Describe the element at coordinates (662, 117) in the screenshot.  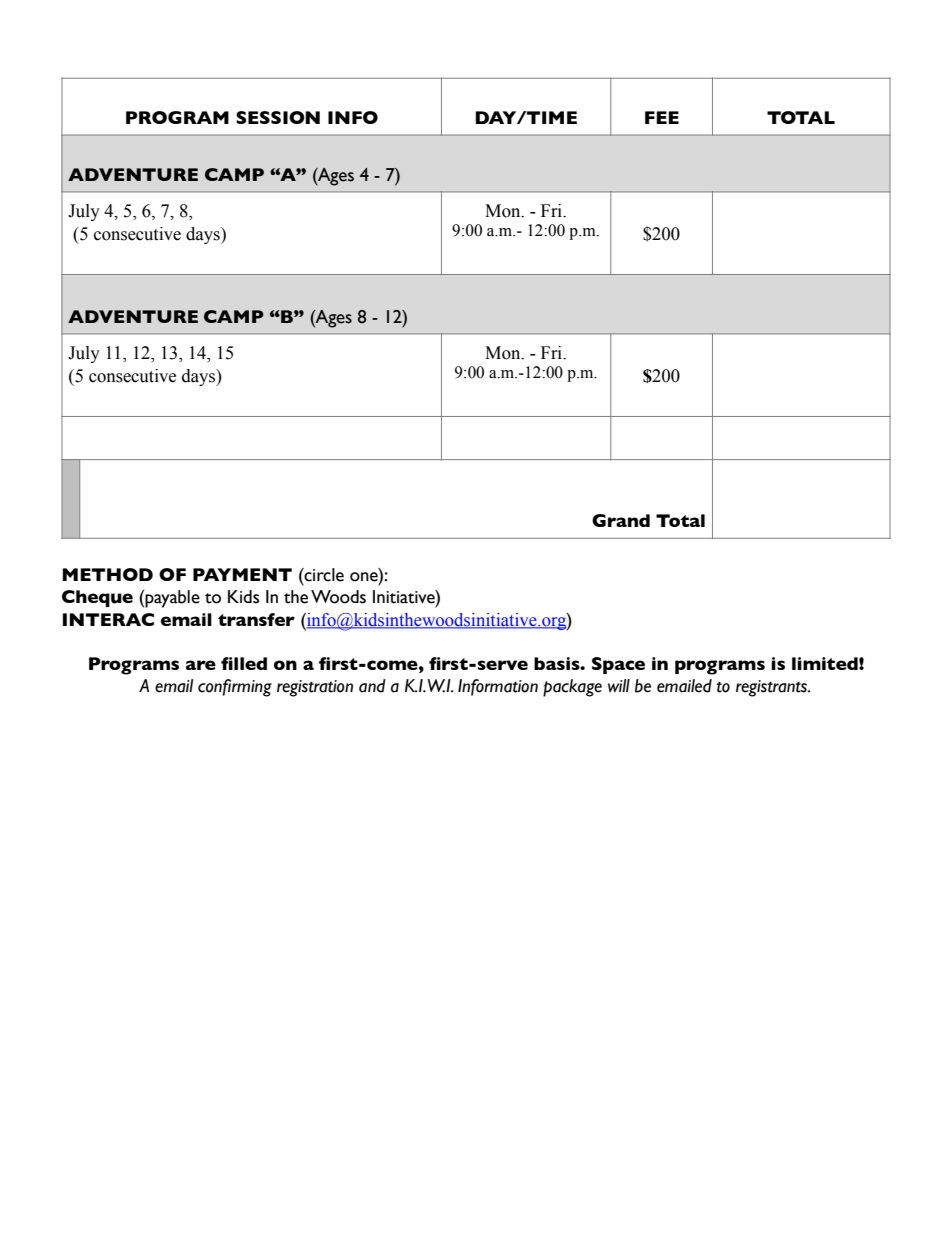
I see `FEE` at that location.
